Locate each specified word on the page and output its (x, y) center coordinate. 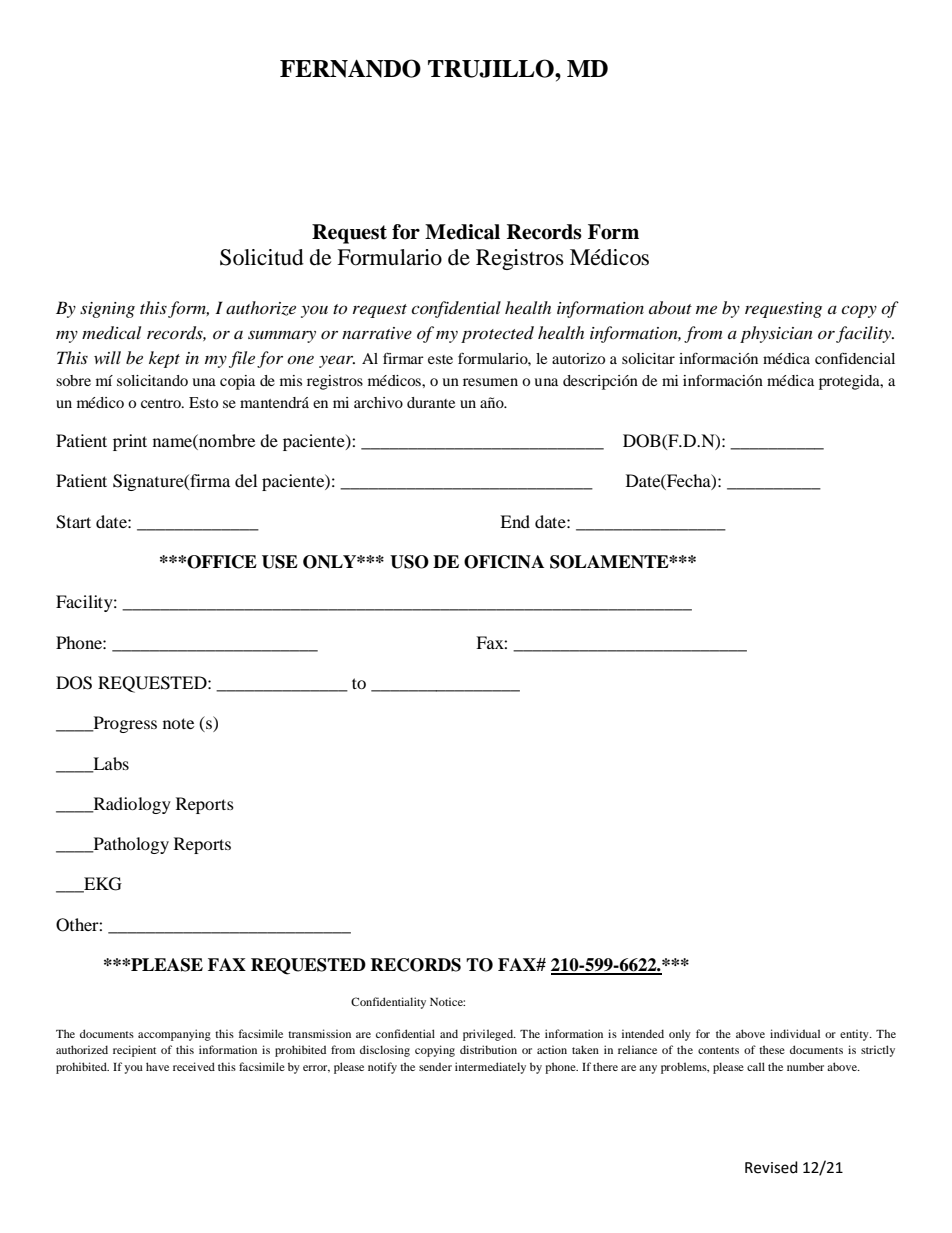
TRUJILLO (492, 68)
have (157, 1066)
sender (435, 1066)
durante (431, 402)
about (670, 307)
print (130, 442)
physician (776, 334)
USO (409, 562)
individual (795, 1033)
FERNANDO (350, 68)
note (178, 723)
